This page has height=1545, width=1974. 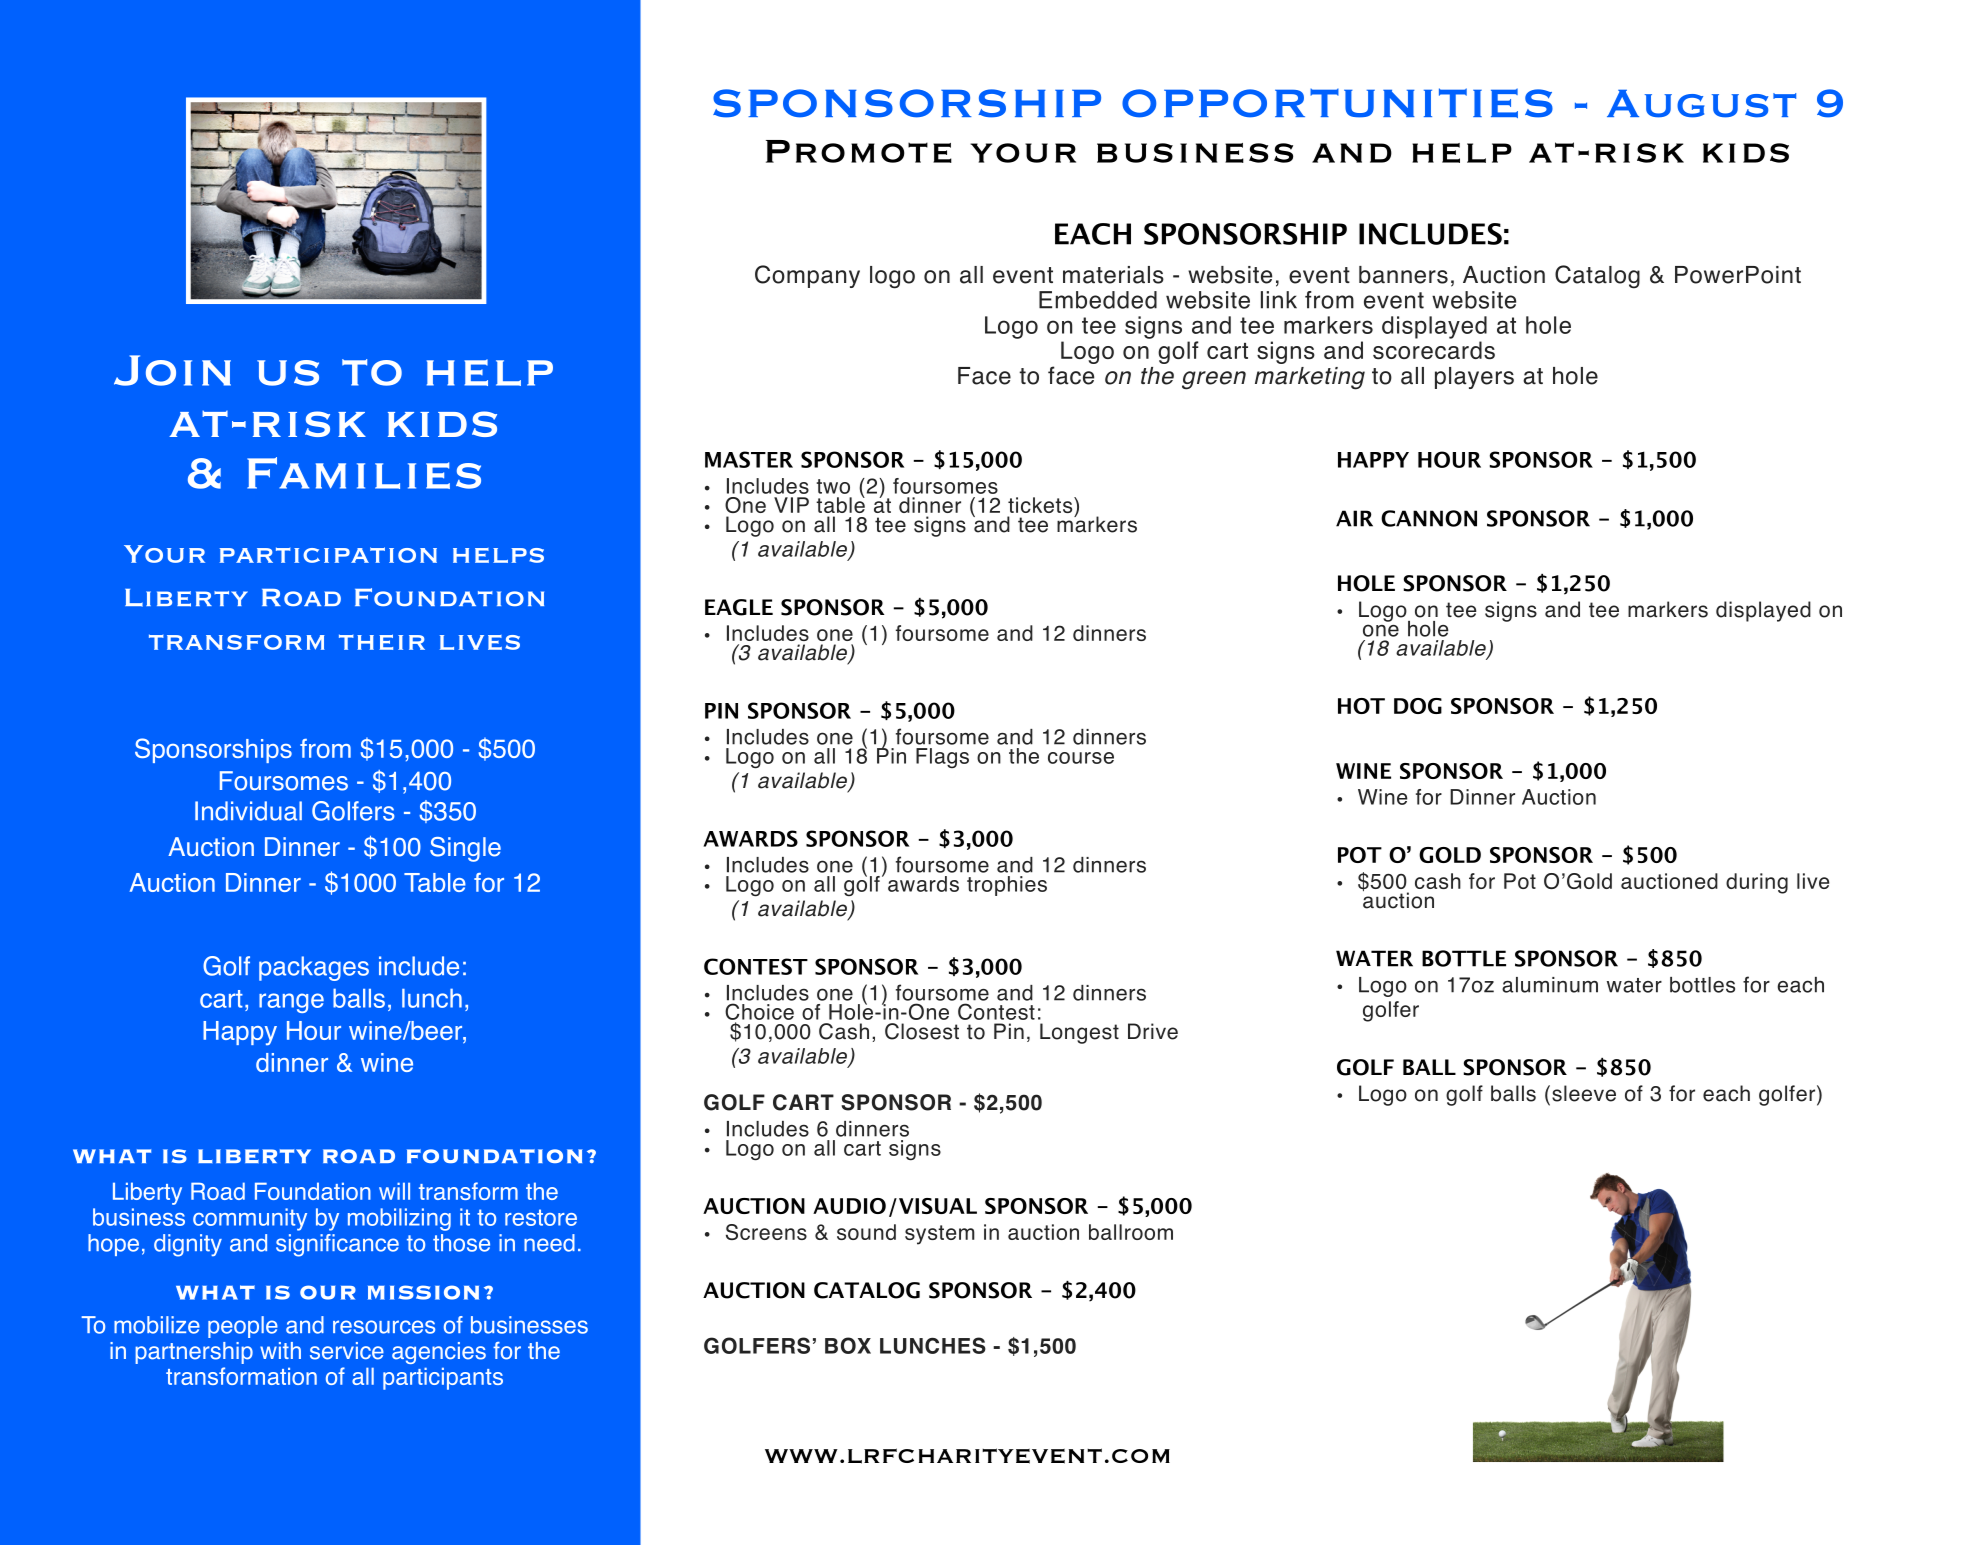 I want to click on sleeve, so click(x=1584, y=1093).
